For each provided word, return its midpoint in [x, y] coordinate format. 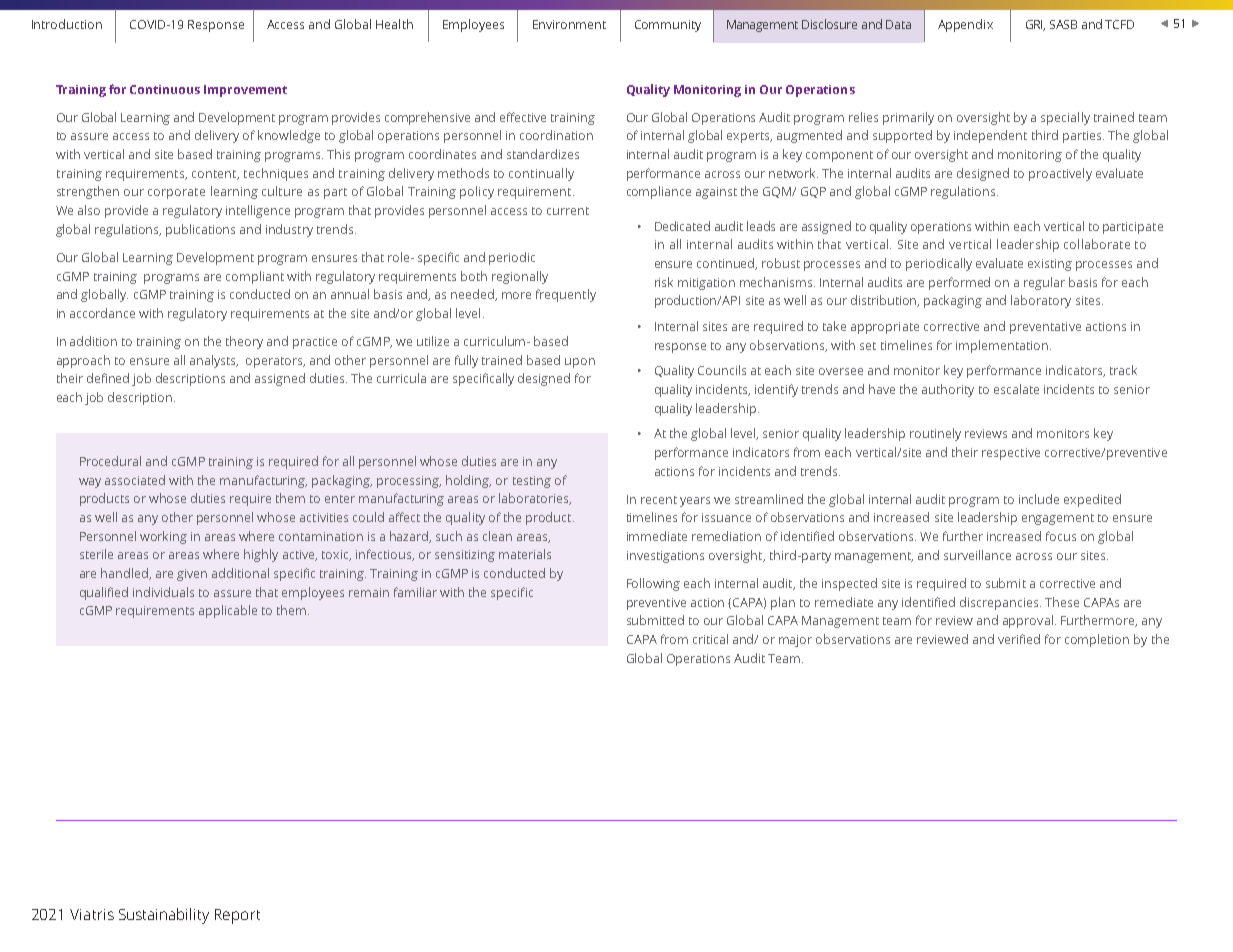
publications [200, 230]
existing [1050, 265]
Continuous [165, 89]
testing [532, 482]
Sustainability [164, 916]
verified [1019, 639]
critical [710, 639]
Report [237, 916]
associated [135, 480]
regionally [520, 277]
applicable [228, 611]
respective [1011, 454]
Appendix [965, 25]
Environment [569, 24]
